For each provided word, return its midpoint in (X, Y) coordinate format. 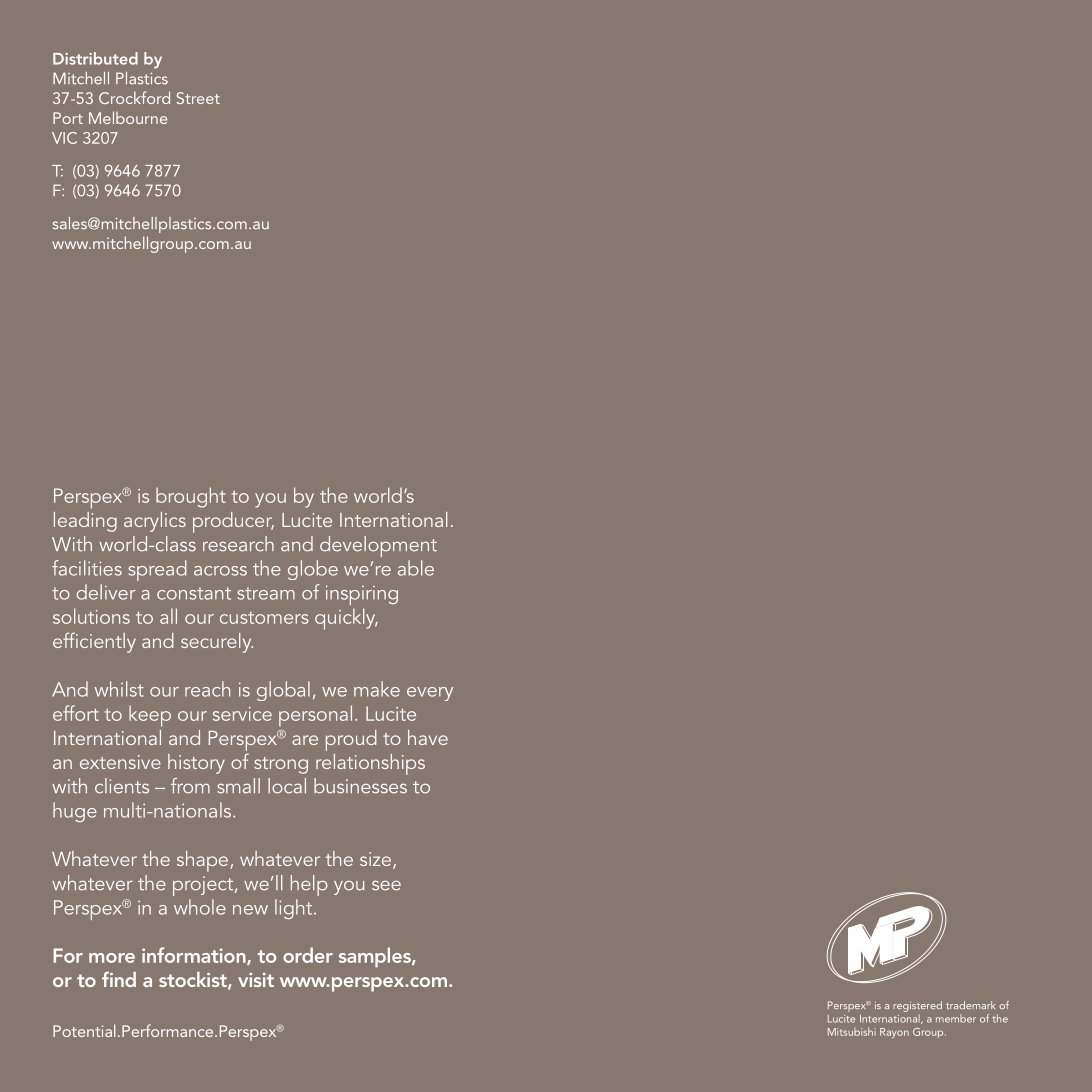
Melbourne (128, 117)
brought (191, 497)
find (119, 979)
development (378, 546)
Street (198, 98)
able (416, 568)
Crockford (134, 97)
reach (207, 689)
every (430, 694)
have (428, 737)
